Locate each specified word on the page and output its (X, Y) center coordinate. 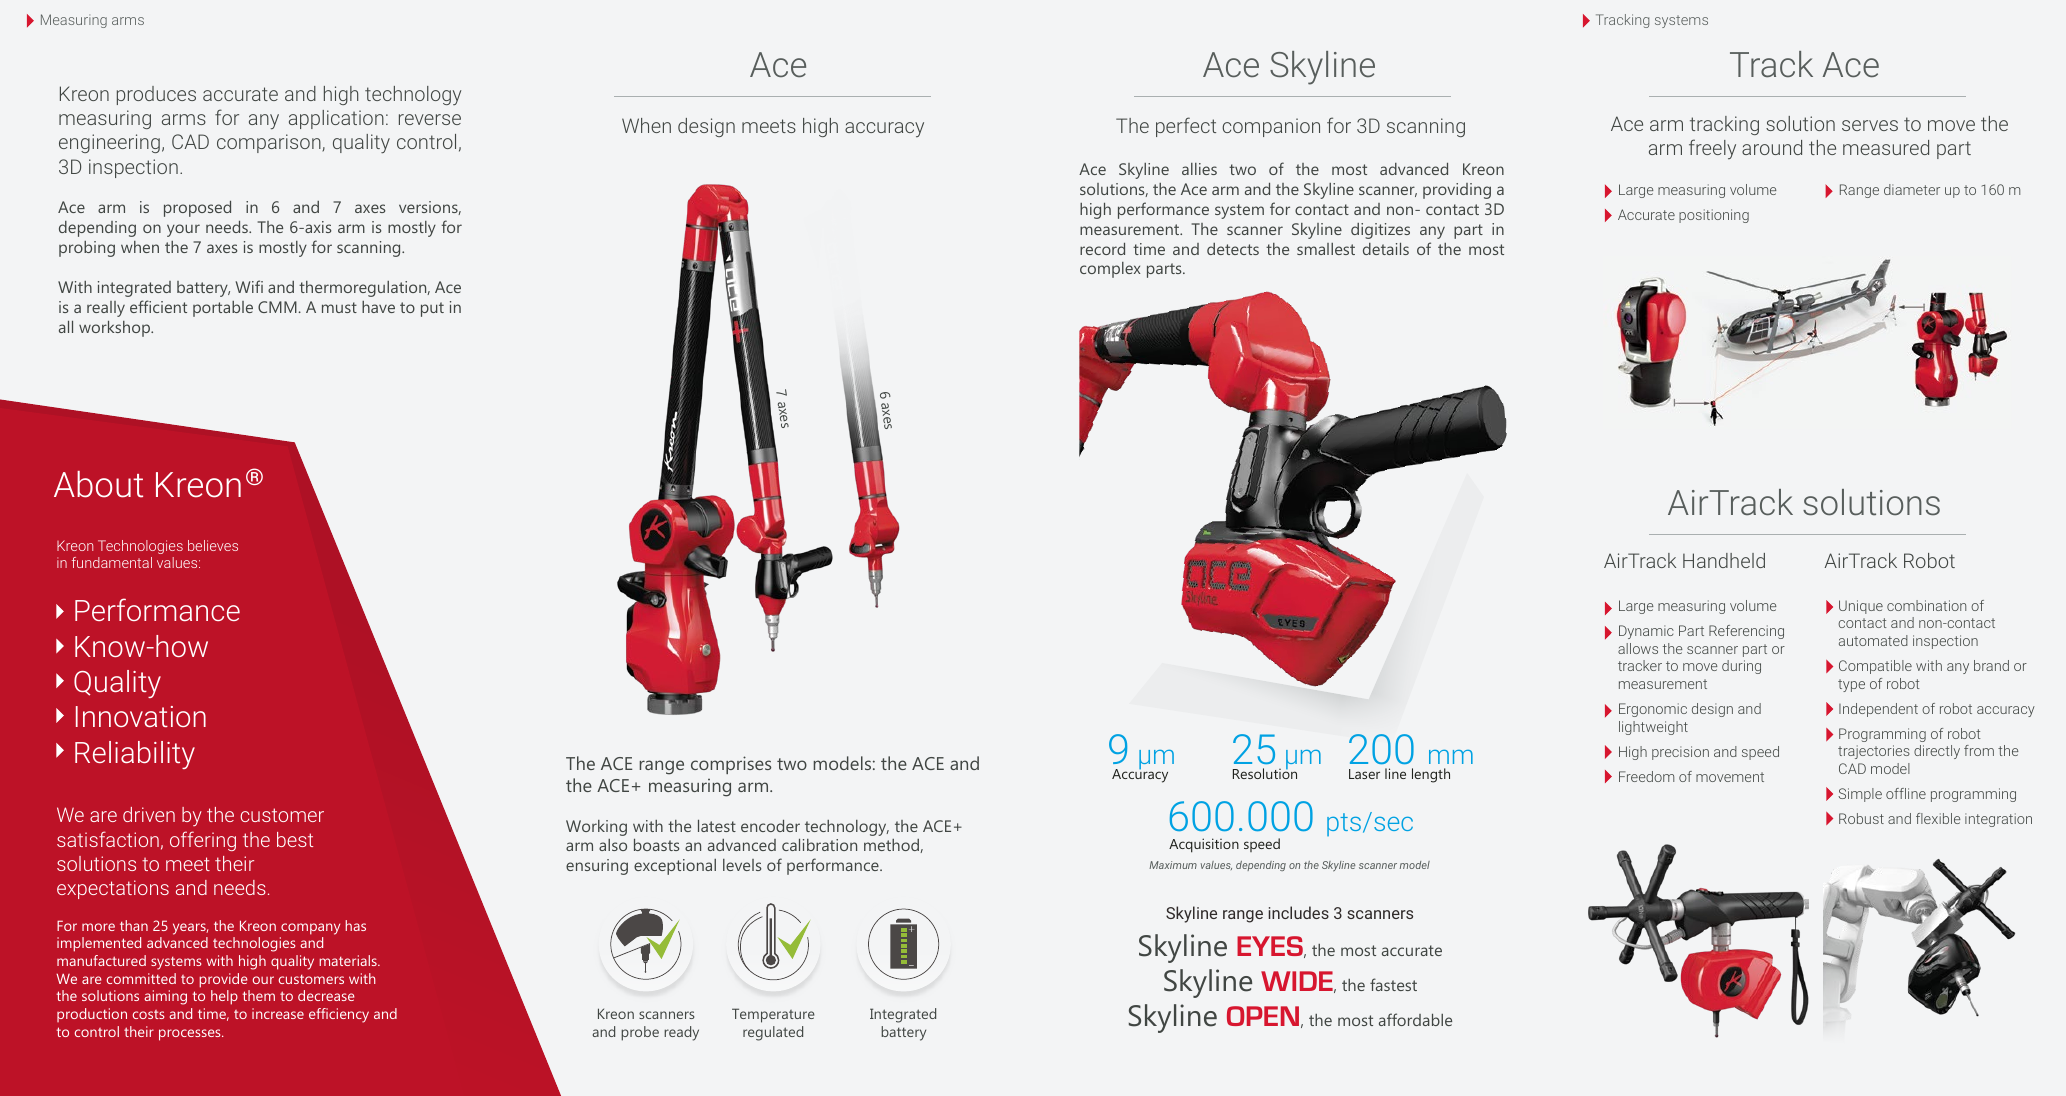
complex (1110, 270)
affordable (1415, 1019)
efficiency (339, 1015)
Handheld (1724, 560)
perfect (1186, 127)
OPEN (1263, 1016)
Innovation (141, 716)
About (98, 484)
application (336, 119)
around (1772, 147)
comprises (731, 765)
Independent (1878, 710)
